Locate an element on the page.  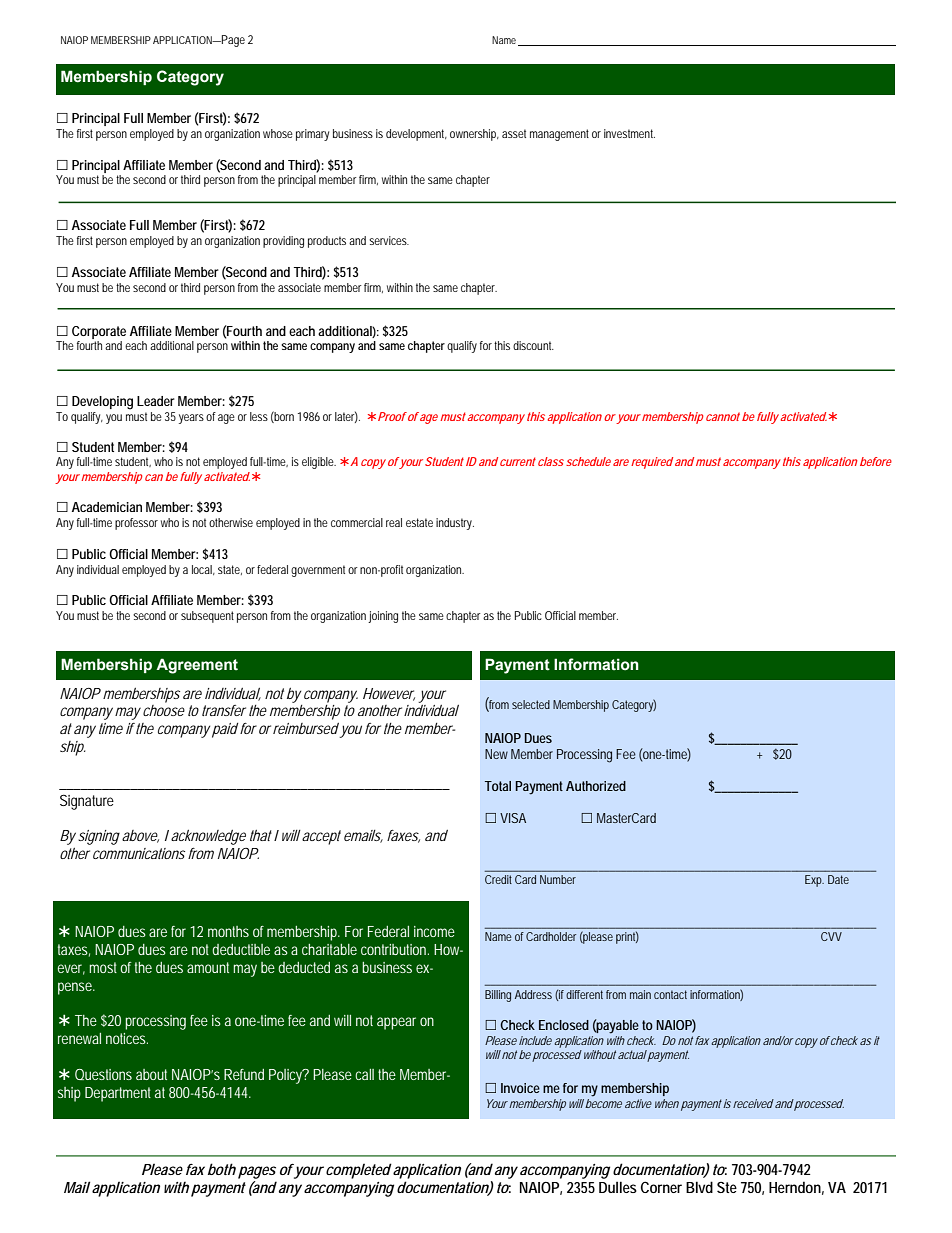
about is located at coordinates (151, 1074).
